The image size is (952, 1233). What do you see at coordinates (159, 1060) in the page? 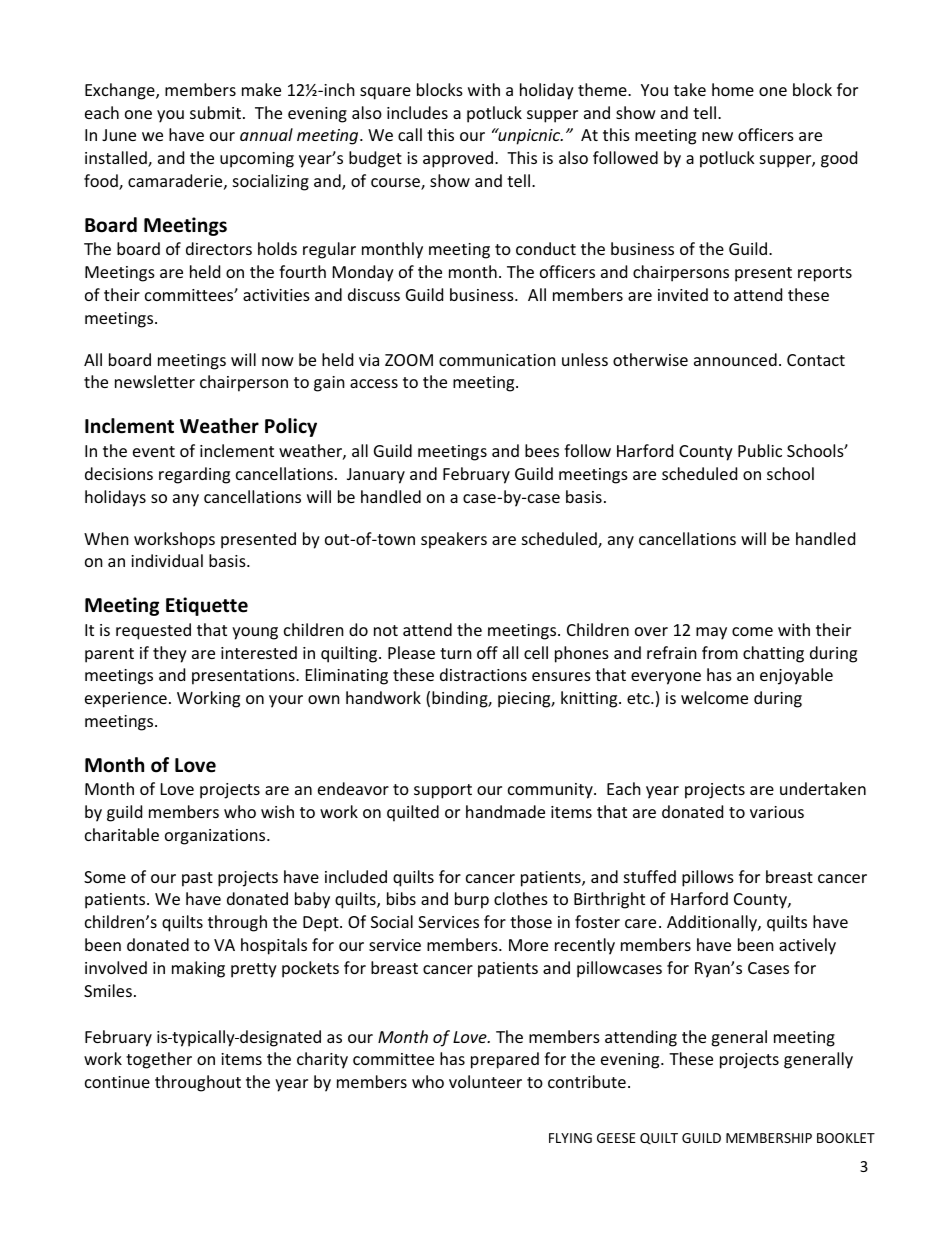
I see `together` at bounding box center [159, 1060].
